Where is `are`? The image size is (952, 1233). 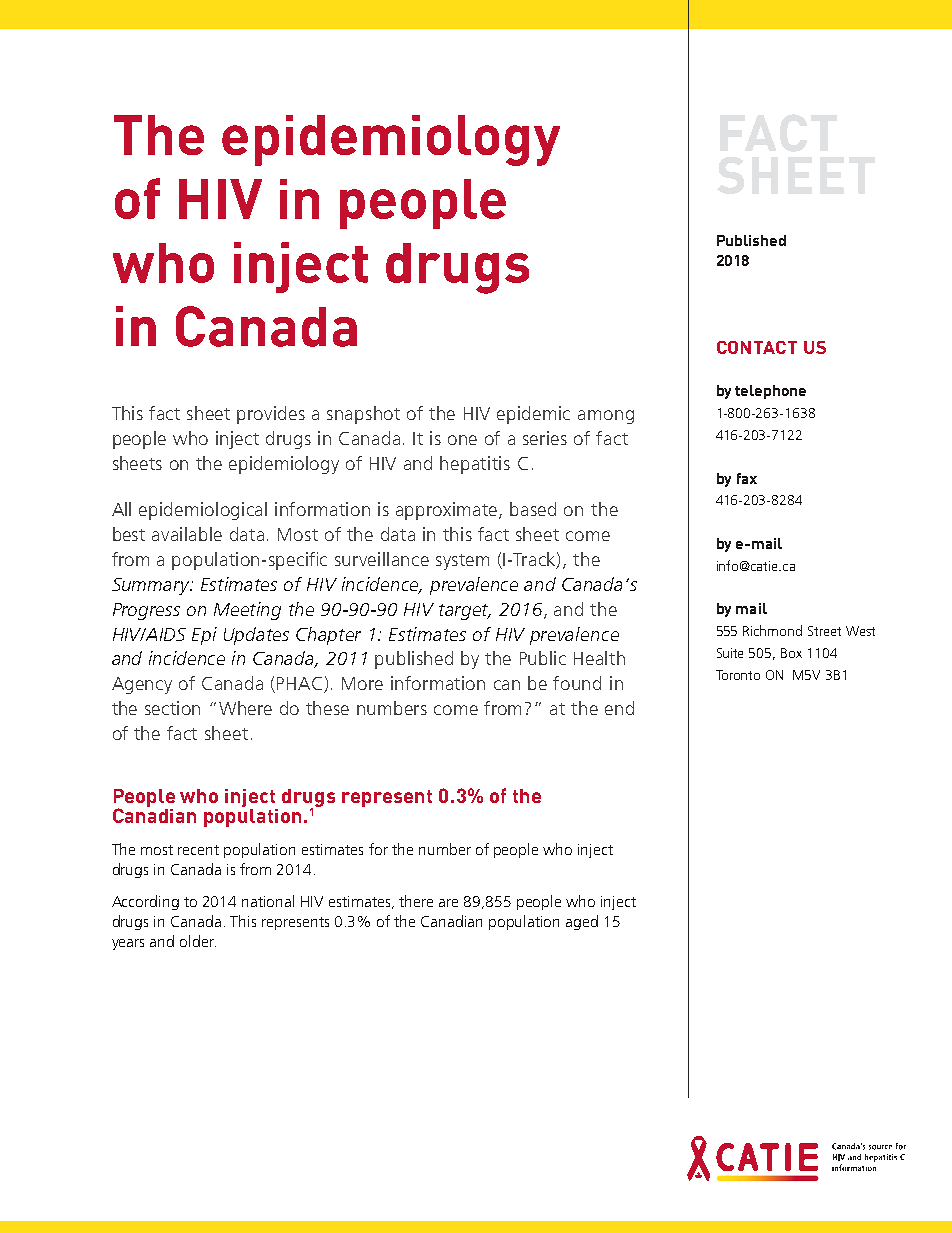 are is located at coordinates (448, 903).
